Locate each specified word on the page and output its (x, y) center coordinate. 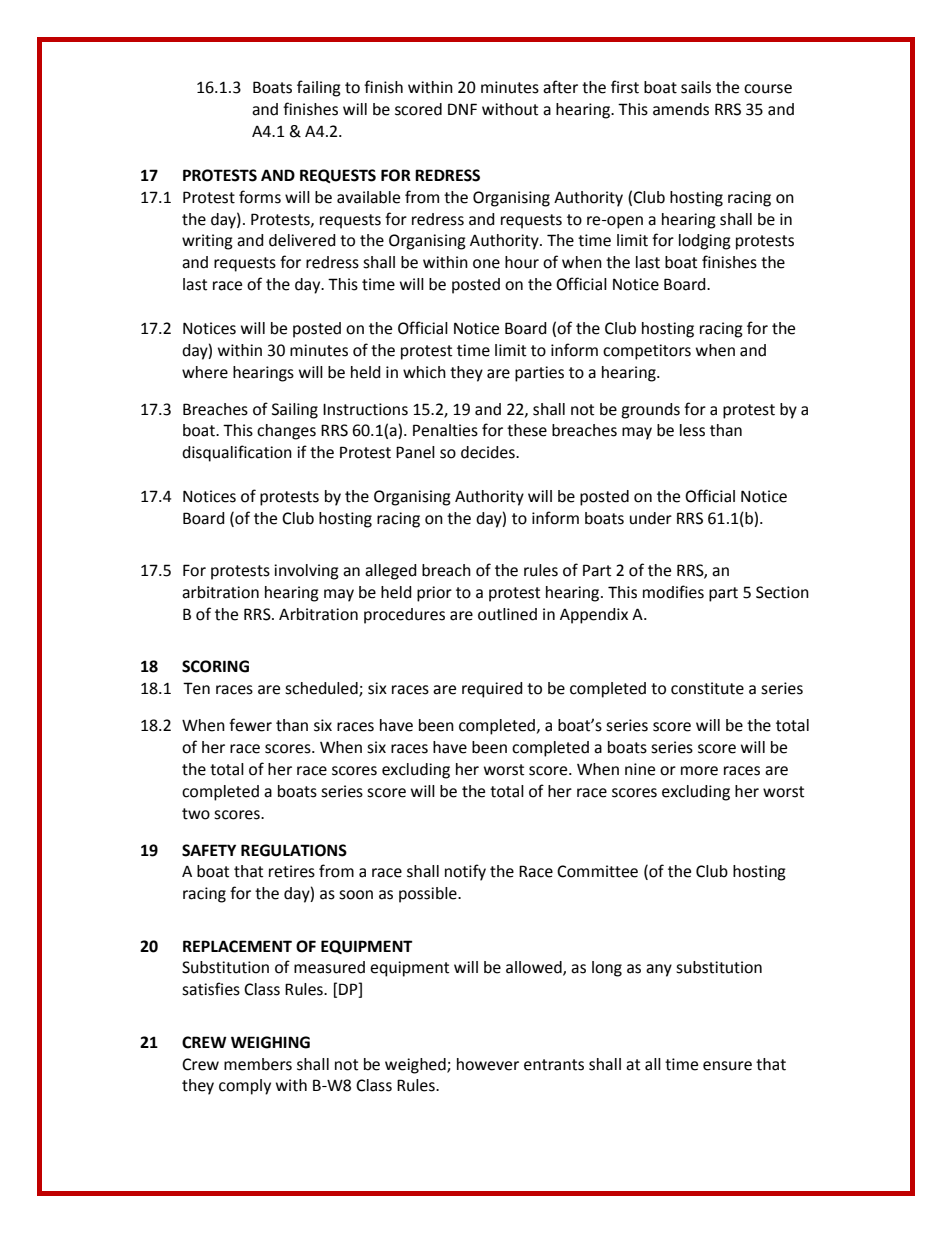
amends (681, 109)
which (424, 372)
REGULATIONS (294, 850)
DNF (462, 109)
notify (465, 872)
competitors (647, 352)
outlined (507, 614)
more (699, 771)
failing (319, 88)
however (488, 1064)
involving (306, 572)
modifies (673, 592)
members (258, 1064)
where (205, 372)
